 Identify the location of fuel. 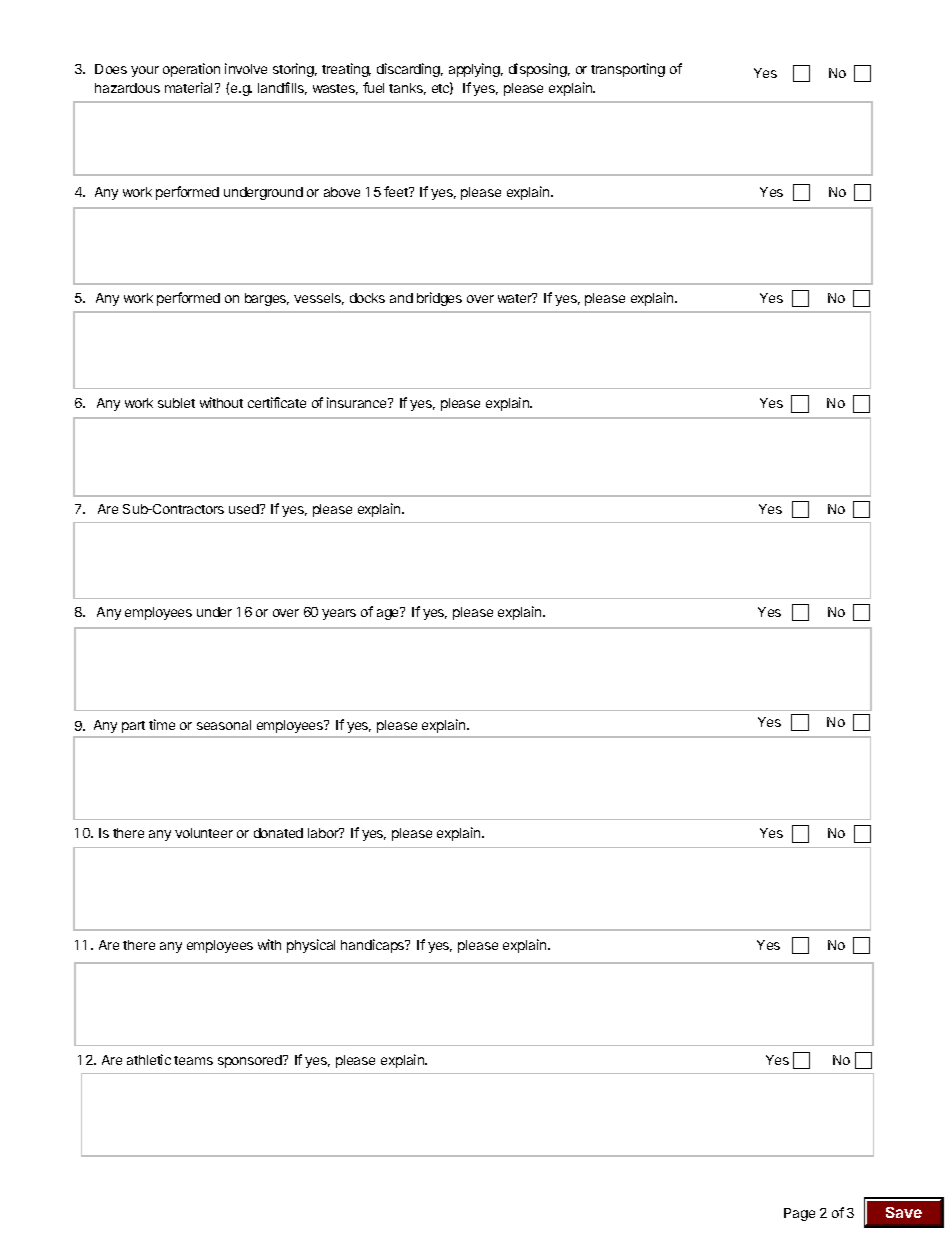
(373, 87).
